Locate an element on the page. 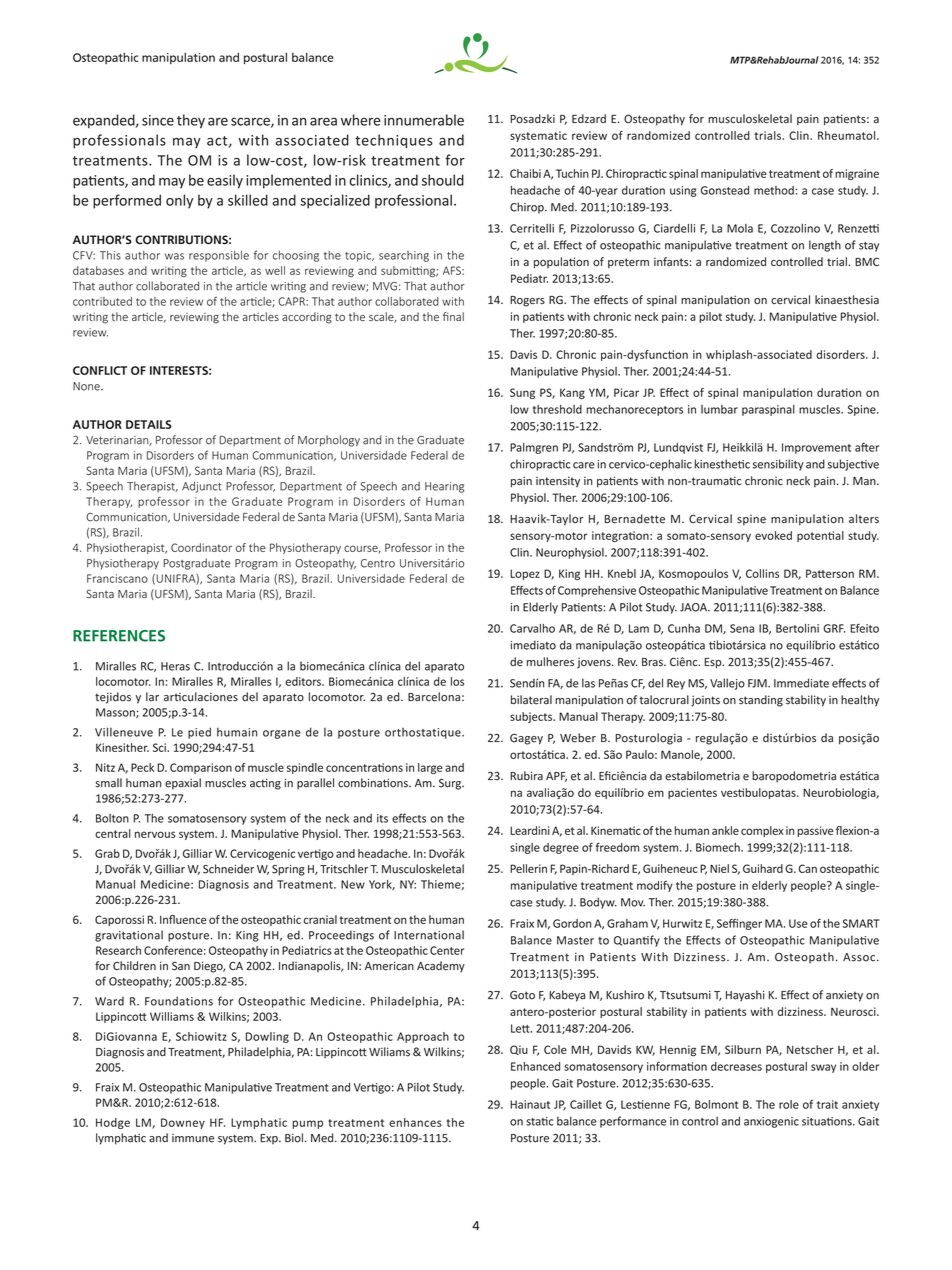  Downey is located at coordinates (183, 1123).
